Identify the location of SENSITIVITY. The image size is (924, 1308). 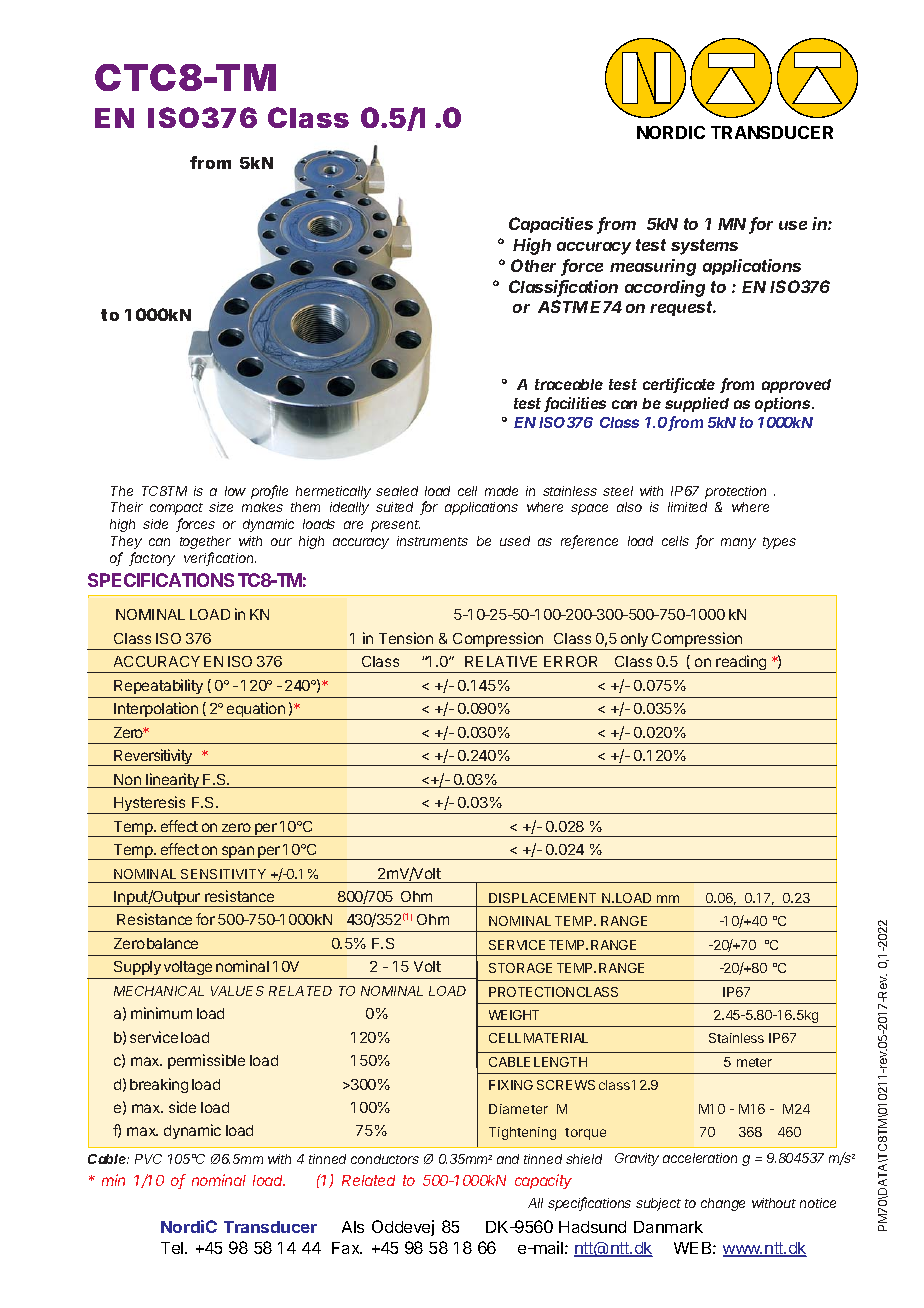
(223, 874).
